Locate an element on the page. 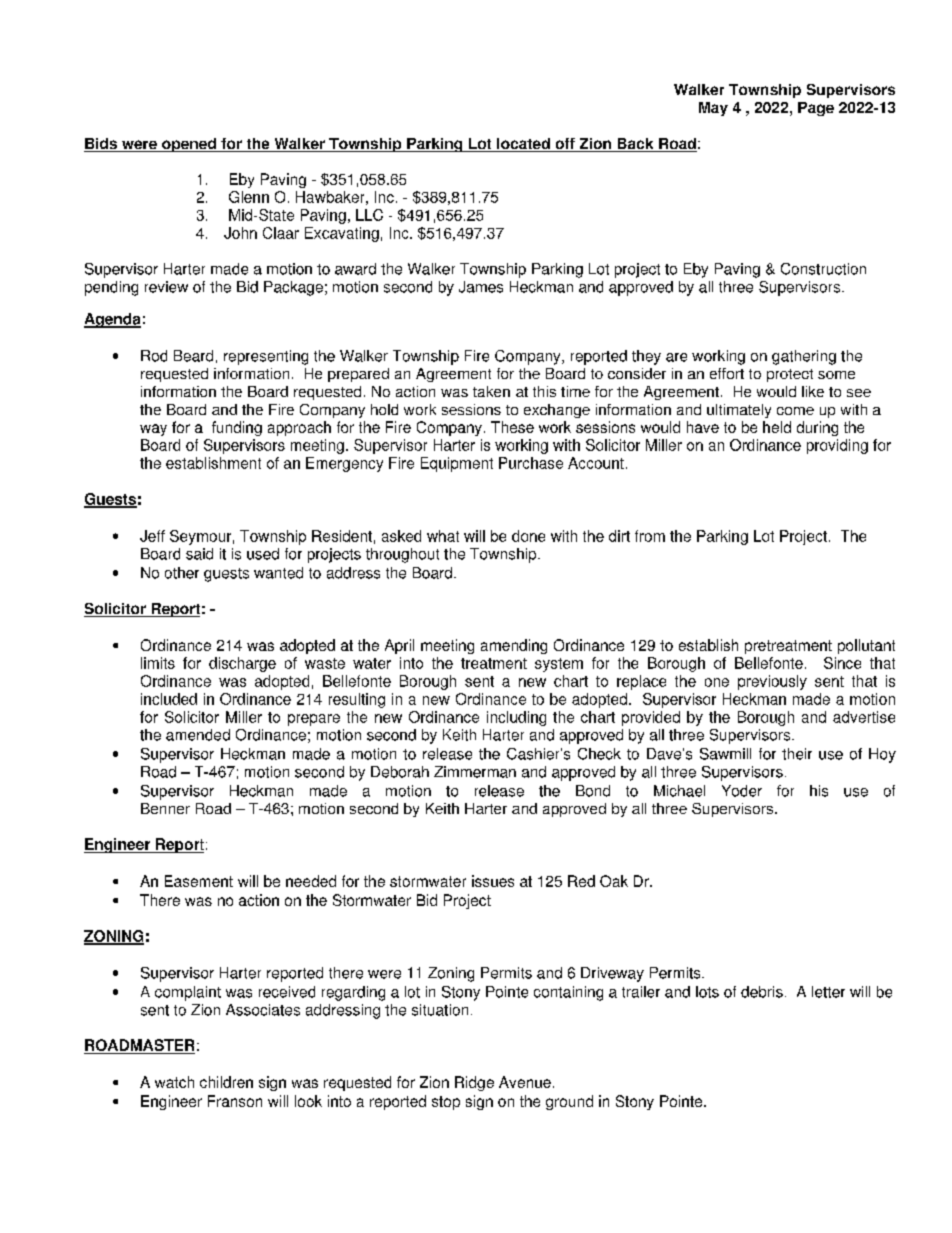 The image size is (952, 1233). done is located at coordinates (528, 536).
